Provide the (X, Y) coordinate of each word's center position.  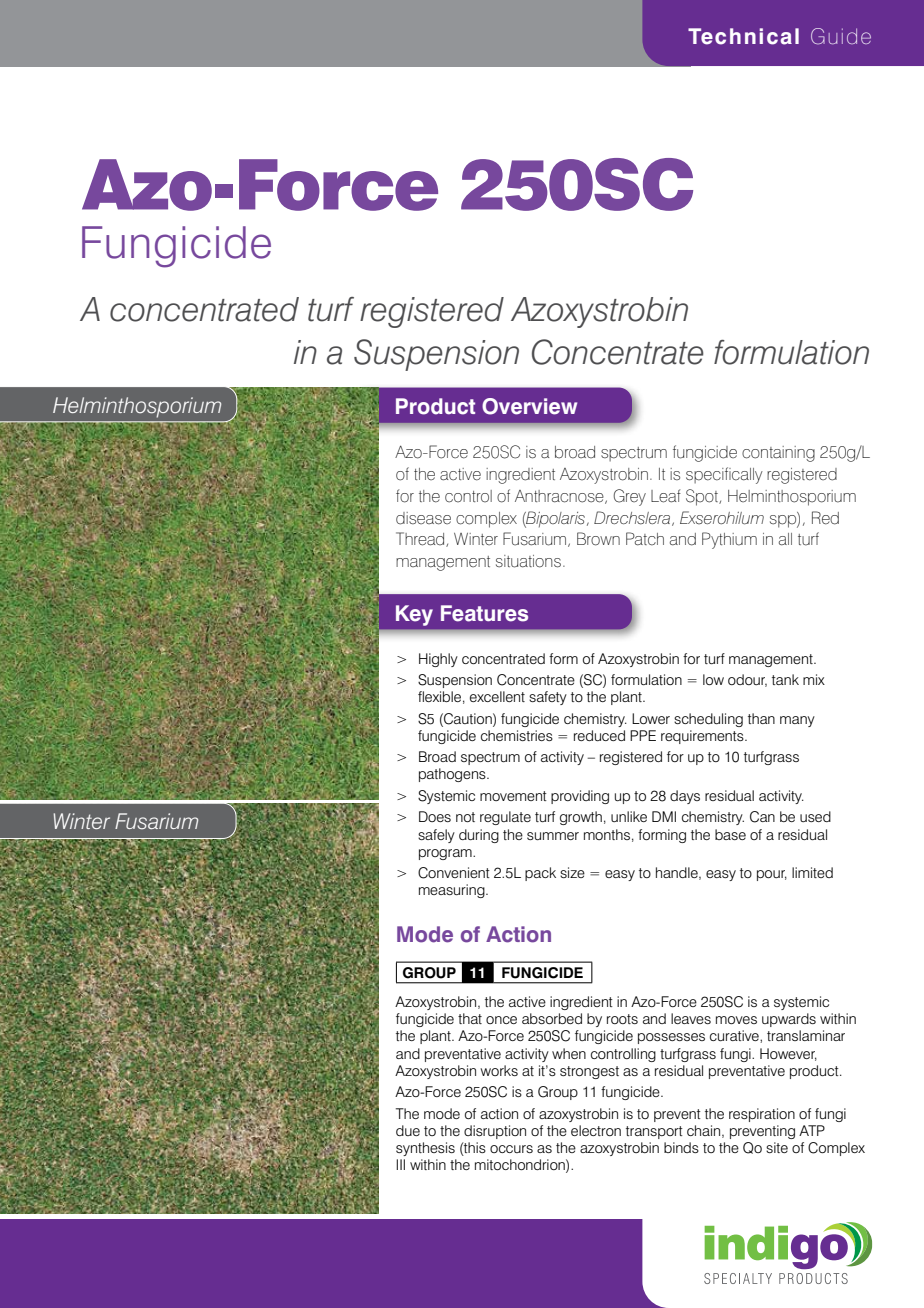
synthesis (425, 1149)
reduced (599, 735)
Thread (421, 539)
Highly (438, 660)
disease (423, 518)
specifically (724, 475)
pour (772, 875)
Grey (629, 497)
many (797, 721)
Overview (529, 406)
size (572, 872)
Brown (598, 539)
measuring (453, 891)
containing (778, 454)
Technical (743, 36)
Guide (841, 36)
